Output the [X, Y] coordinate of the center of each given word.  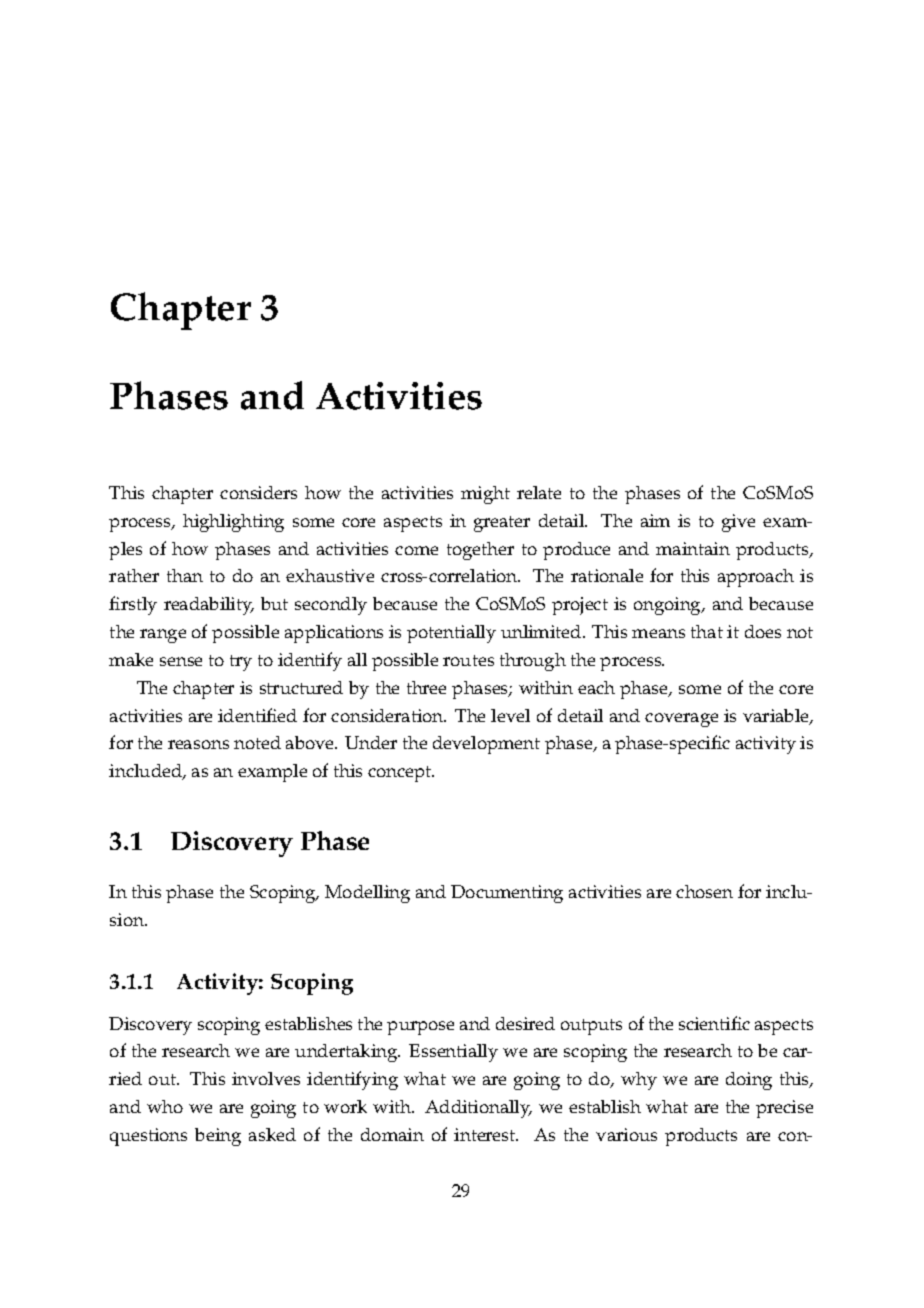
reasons [198, 744]
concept [401, 774]
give [738, 523]
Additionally [478, 1109]
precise [784, 1109]
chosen [704, 891]
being [218, 1137]
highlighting [233, 523]
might [485, 495]
